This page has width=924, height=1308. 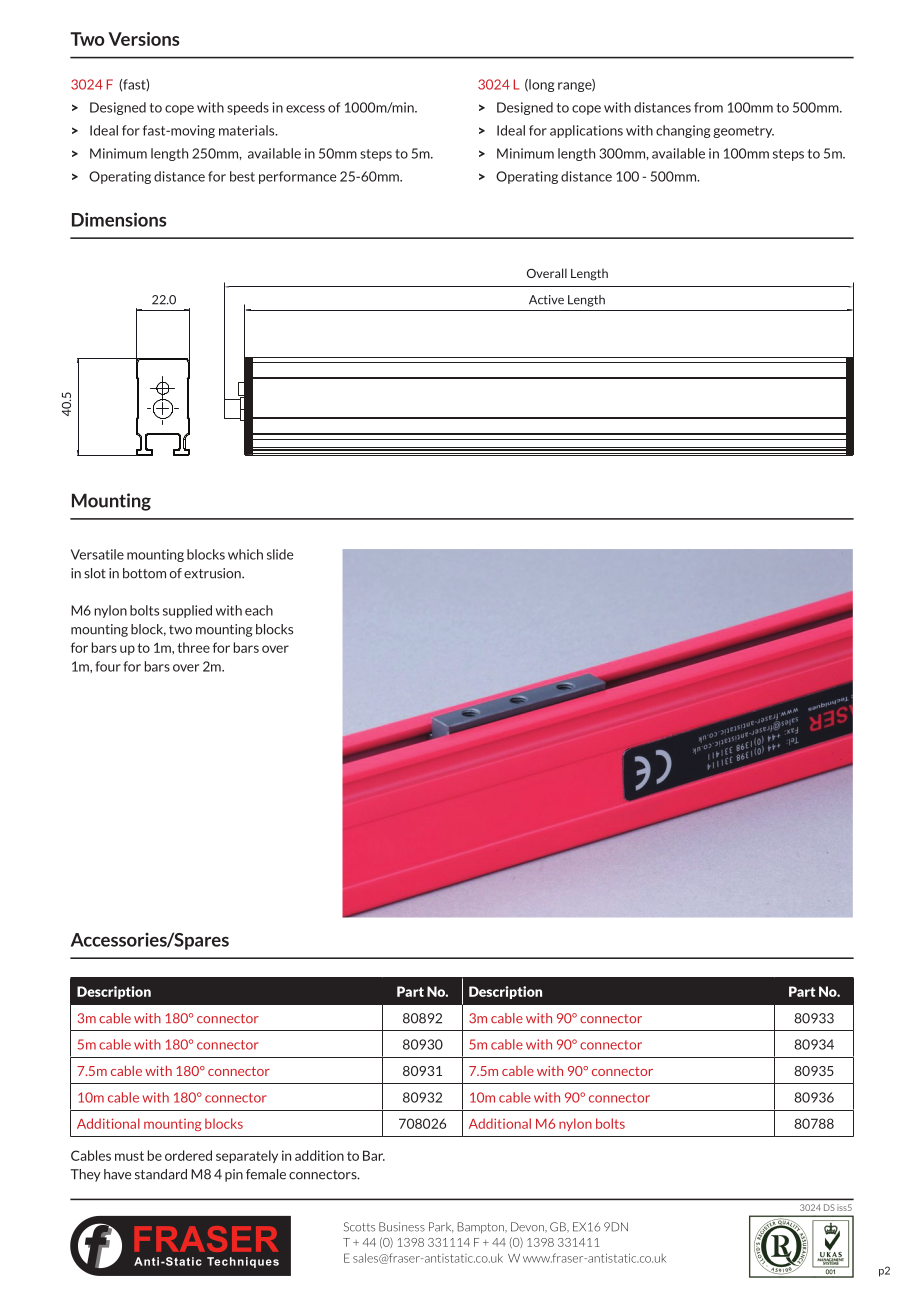 What do you see at coordinates (193, 647) in the page?
I see `three` at bounding box center [193, 647].
